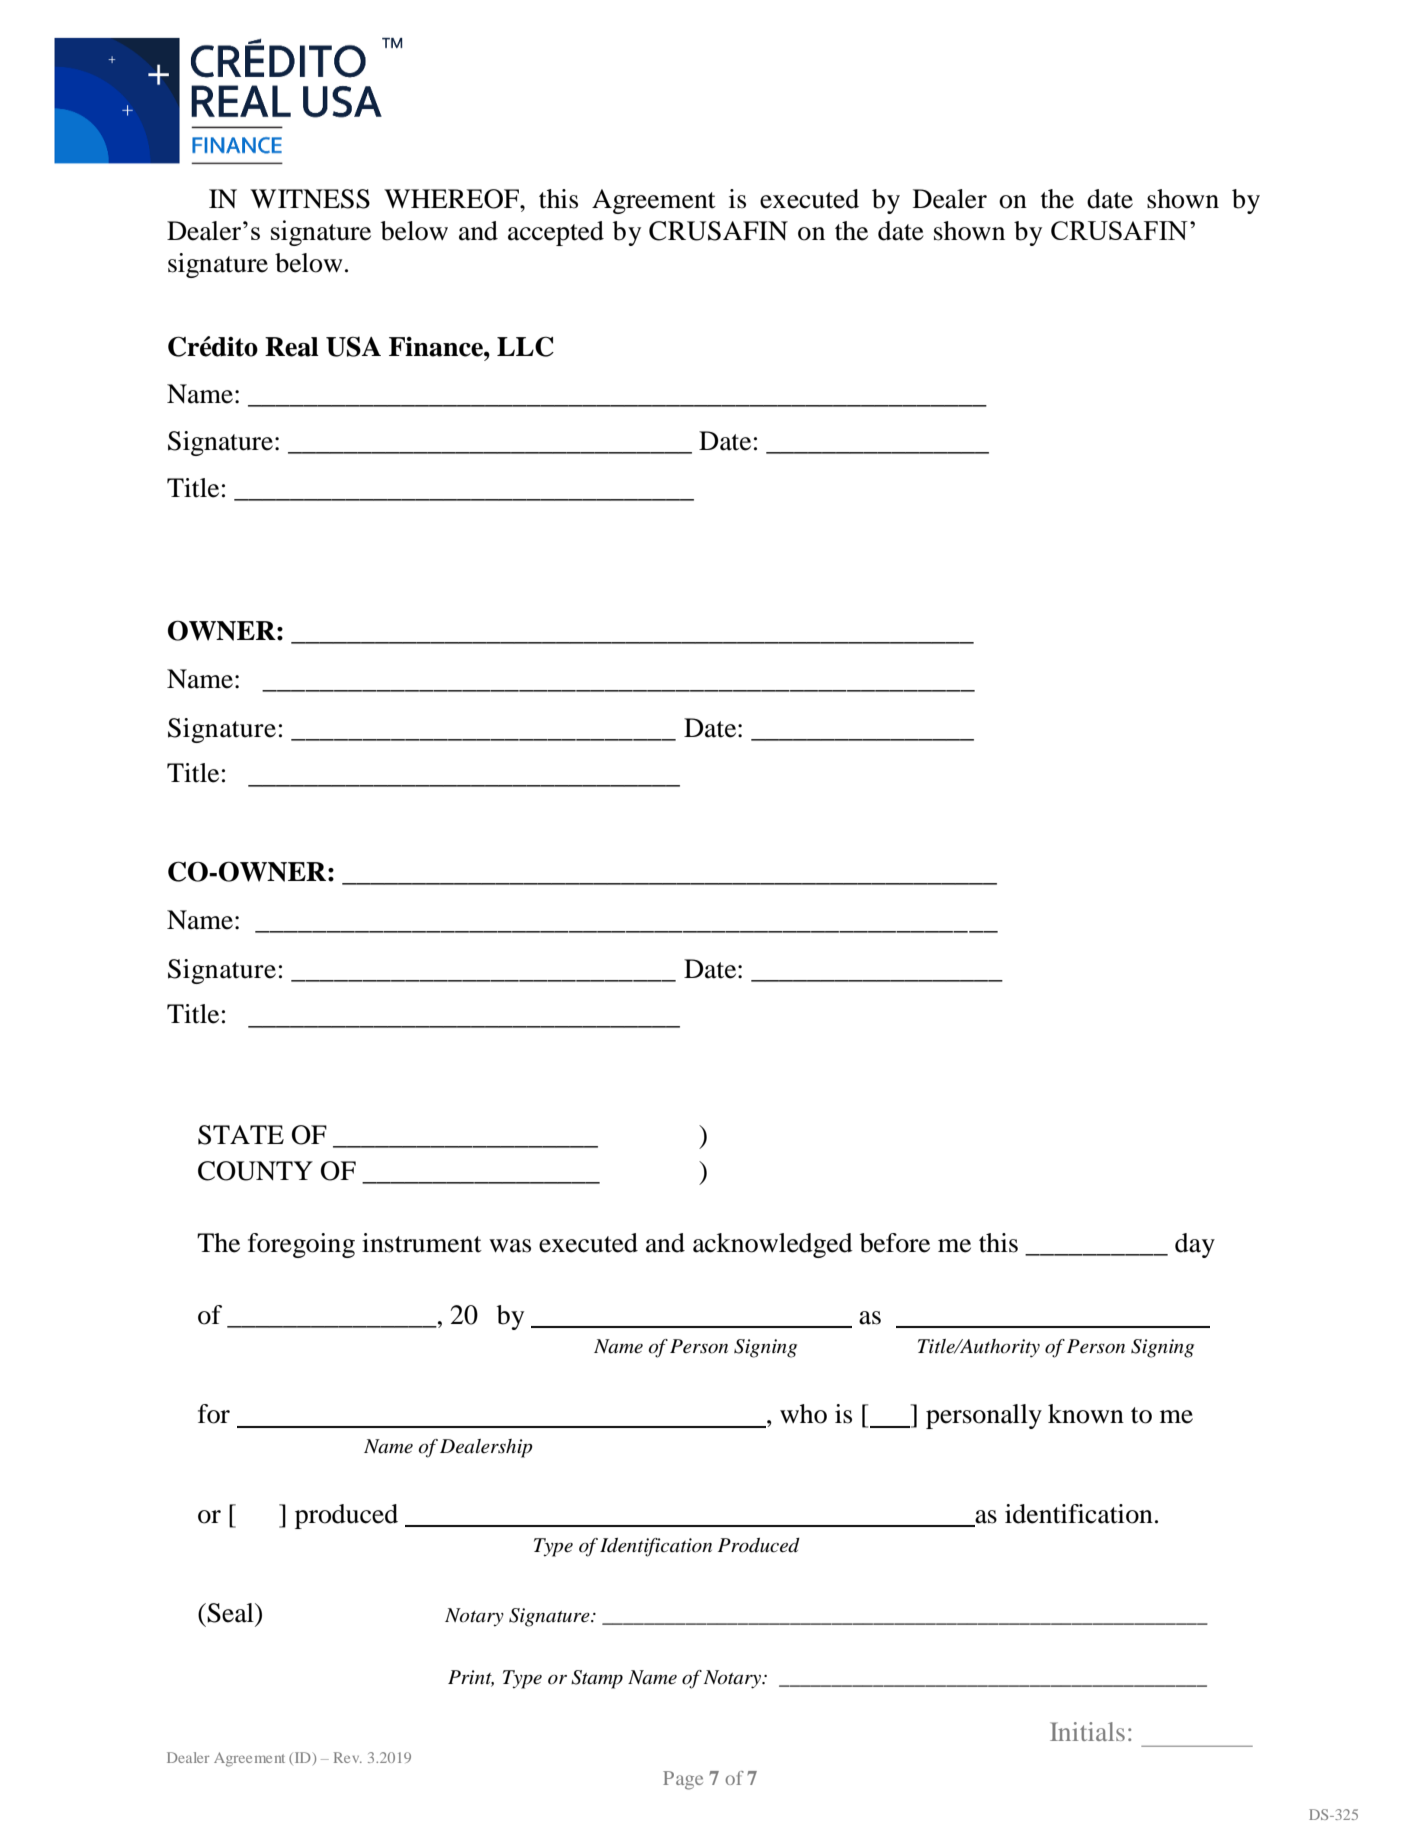 Image resolution: width=1420 pixels, height=1838 pixels. What do you see at coordinates (773, 1245) in the page?
I see `acknowledged` at bounding box center [773, 1245].
